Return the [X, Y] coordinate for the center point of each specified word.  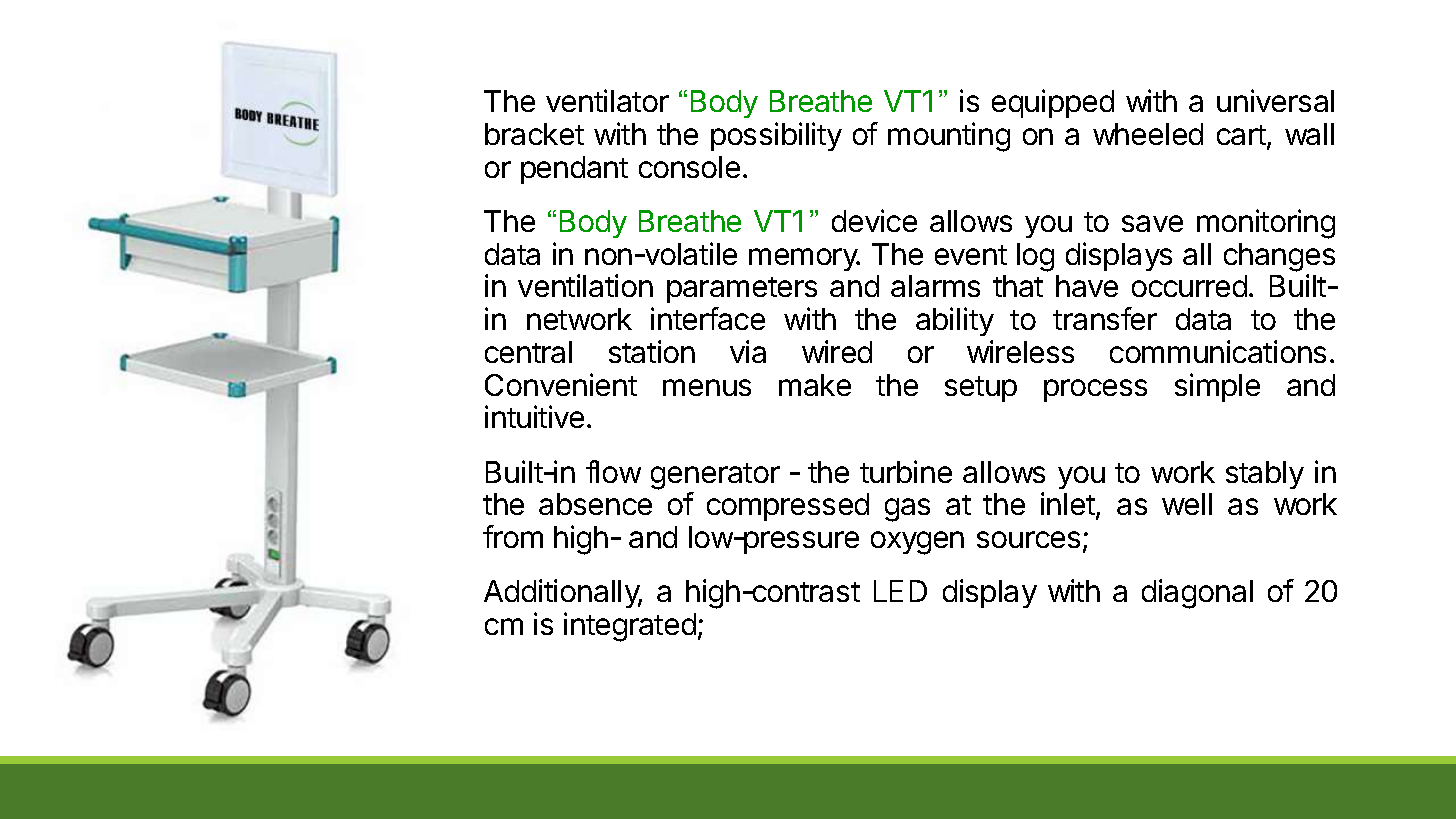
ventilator [607, 100]
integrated [630, 627]
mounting [949, 137]
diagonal [1197, 594]
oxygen [917, 543]
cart [1242, 136]
